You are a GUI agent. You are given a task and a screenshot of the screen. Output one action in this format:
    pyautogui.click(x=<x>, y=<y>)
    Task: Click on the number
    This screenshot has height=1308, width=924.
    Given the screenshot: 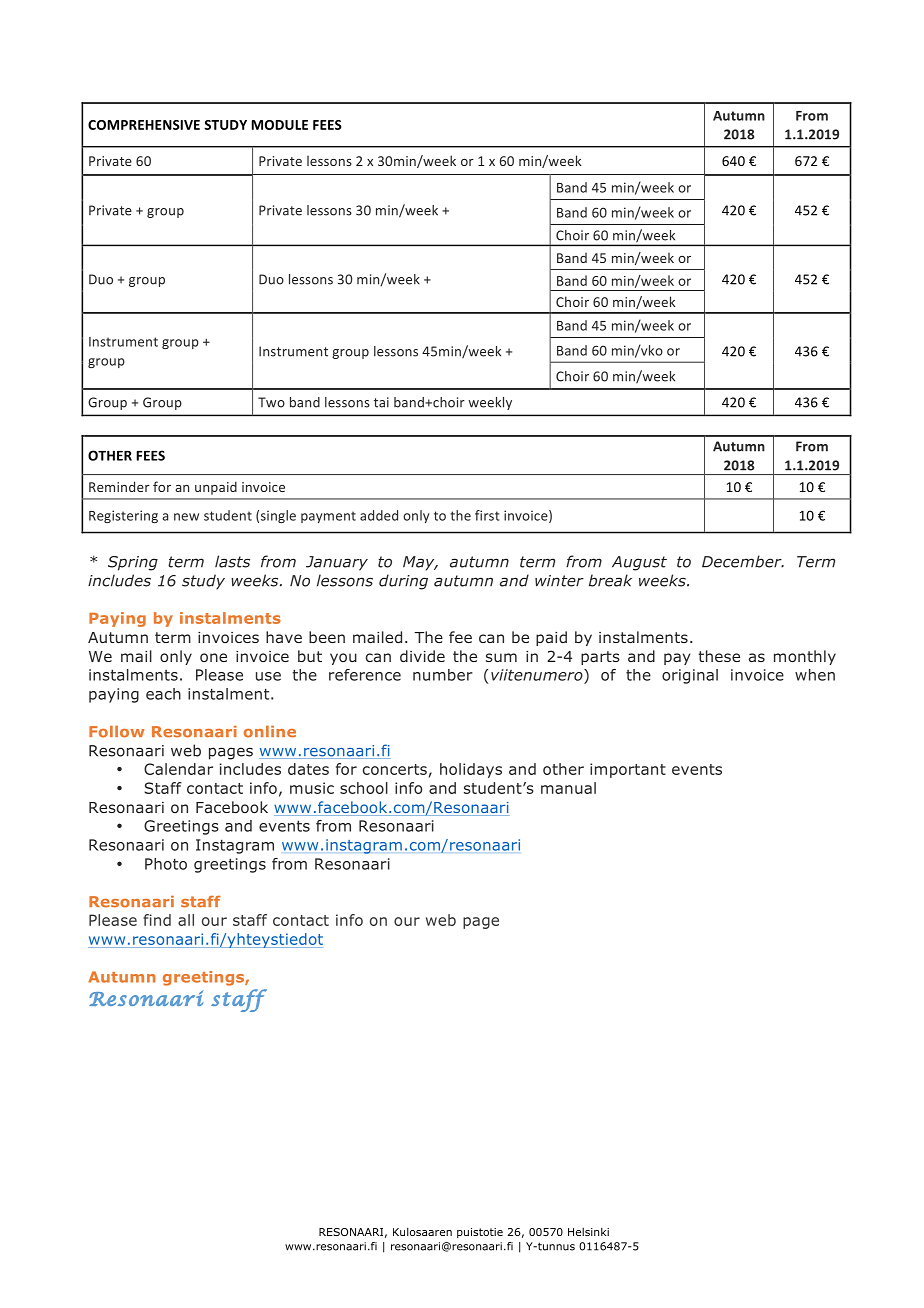 What is the action you would take?
    pyautogui.click(x=443, y=675)
